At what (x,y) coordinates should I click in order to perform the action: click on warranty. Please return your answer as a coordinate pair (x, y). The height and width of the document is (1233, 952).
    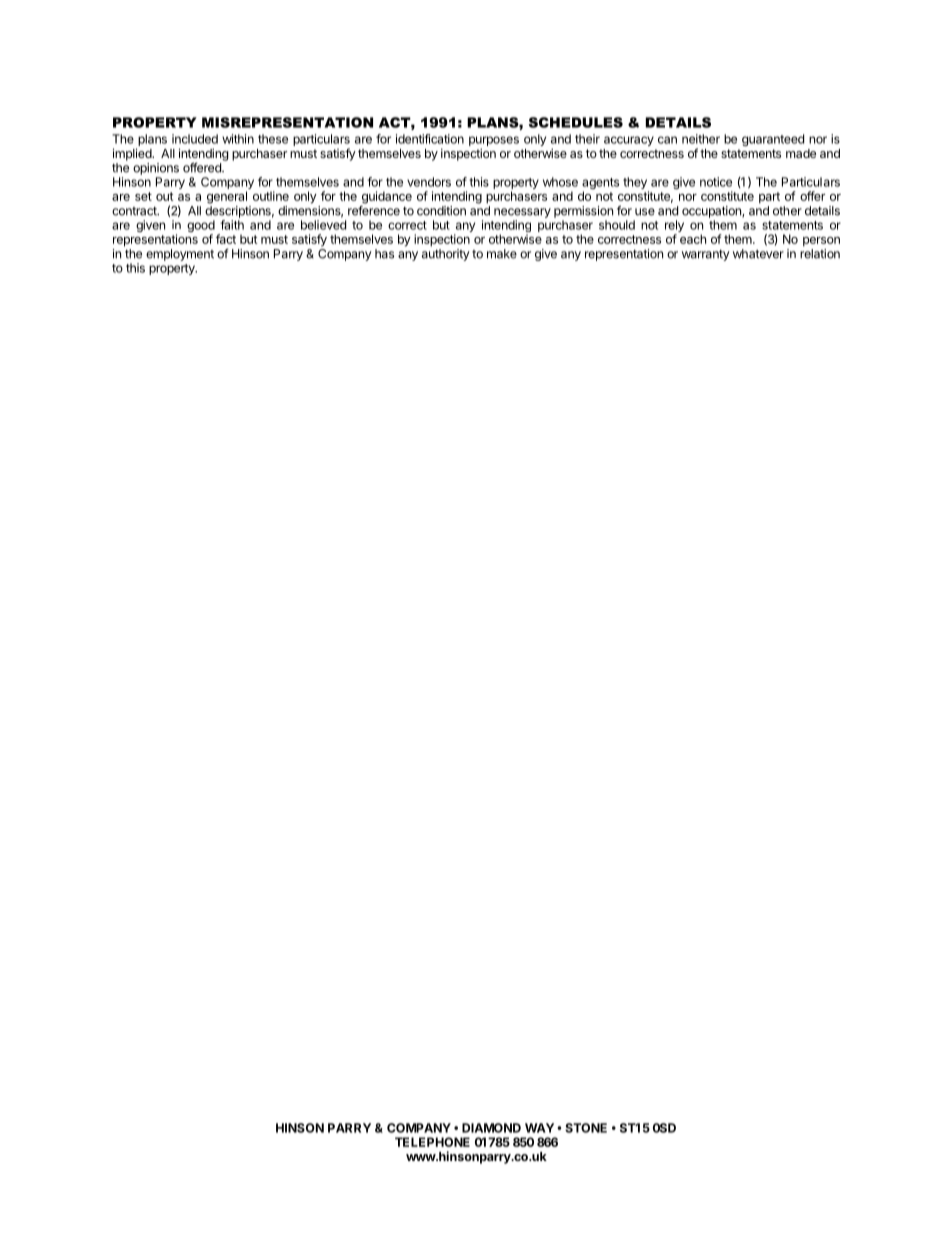
    Looking at the image, I should click on (706, 255).
